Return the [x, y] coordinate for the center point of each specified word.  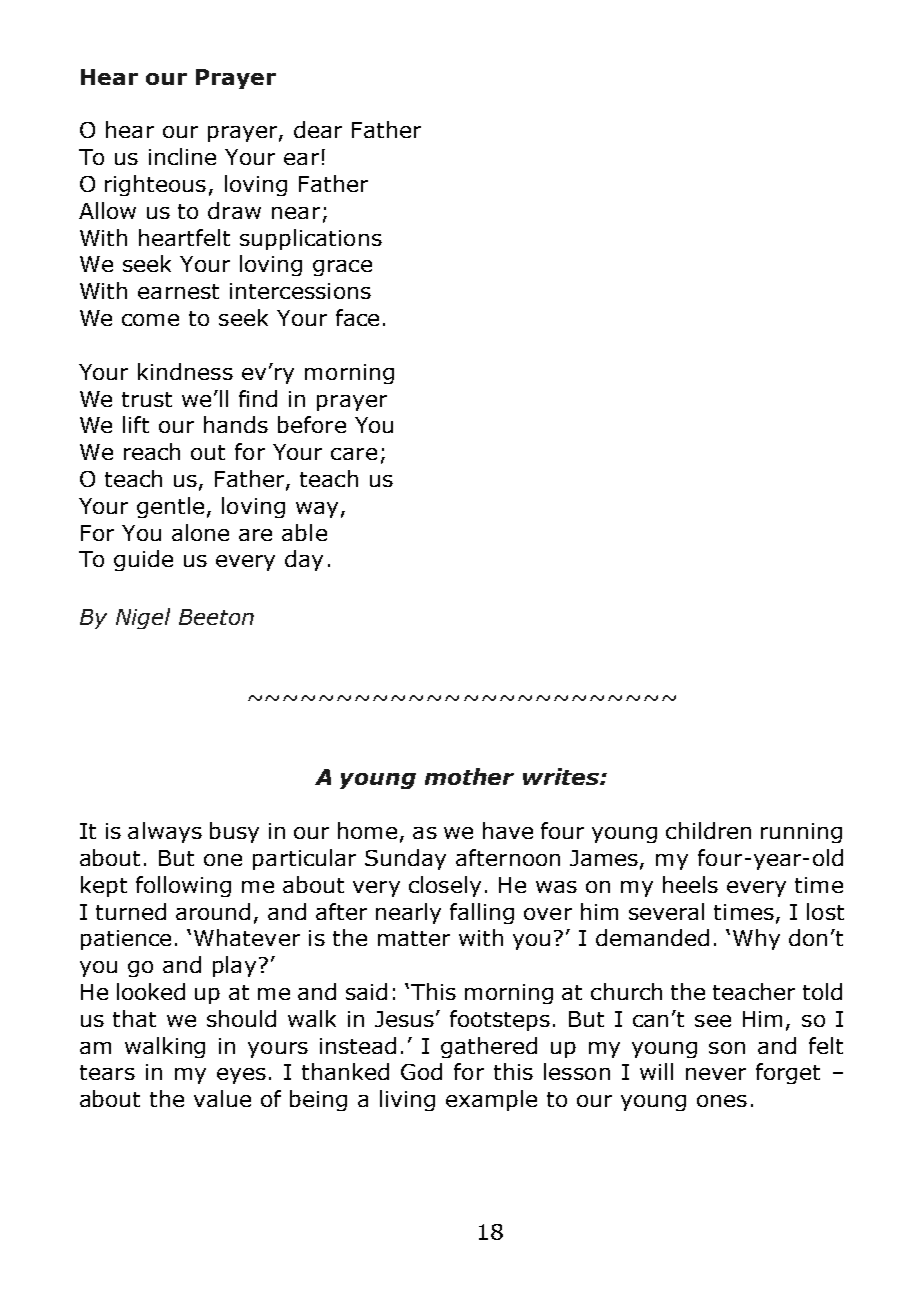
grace [342, 268]
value [222, 1098]
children [708, 830]
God [421, 1071]
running [801, 833]
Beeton [216, 617]
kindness [185, 371]
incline [182, 156]
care [354, 454]
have [508, 830]
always [165, 832]
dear [318, 129]
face [357, 317]
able [304, 532]
